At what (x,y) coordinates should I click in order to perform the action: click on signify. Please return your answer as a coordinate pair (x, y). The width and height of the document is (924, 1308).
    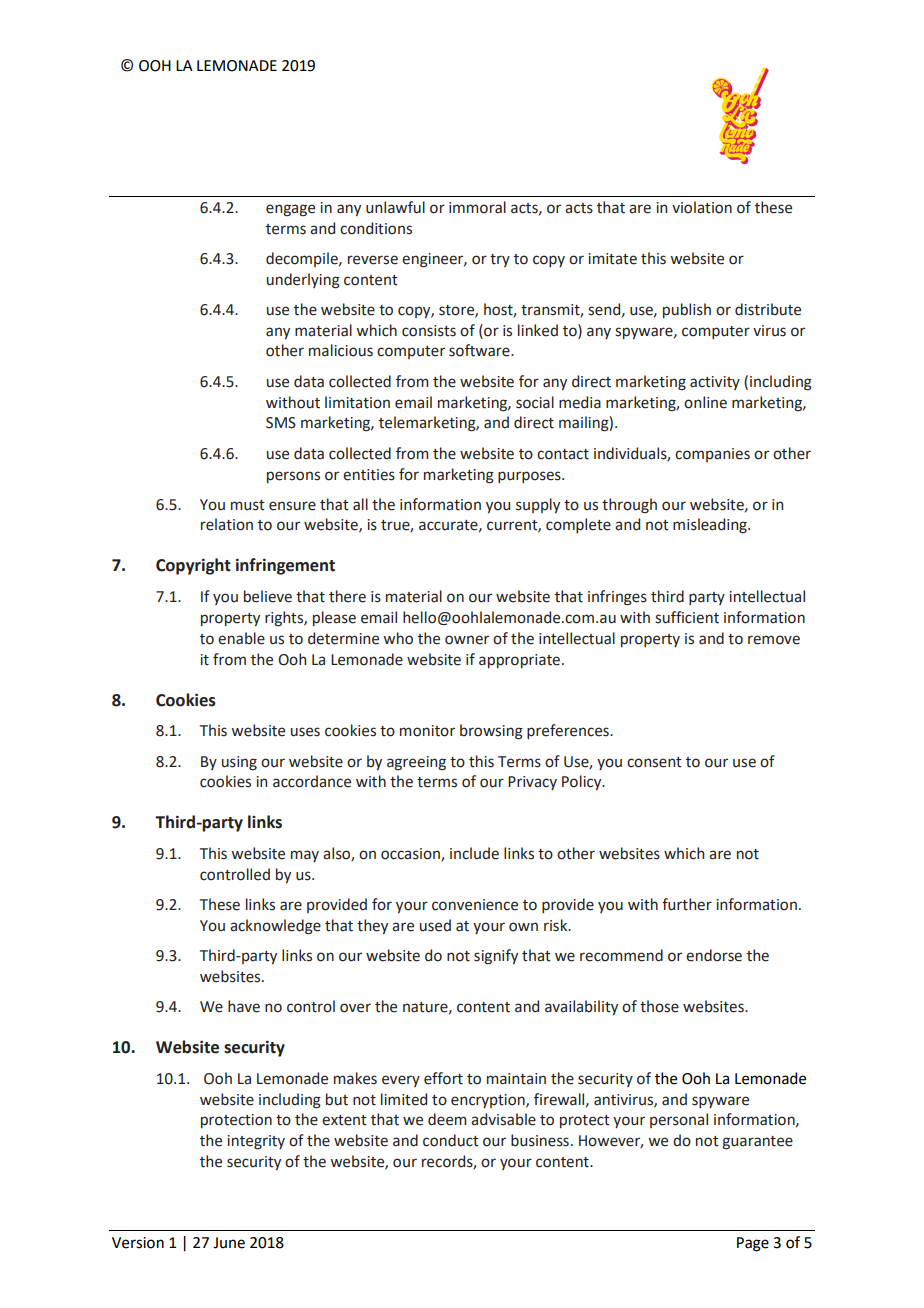
    Looking at the image, I should click on (496, 957).
